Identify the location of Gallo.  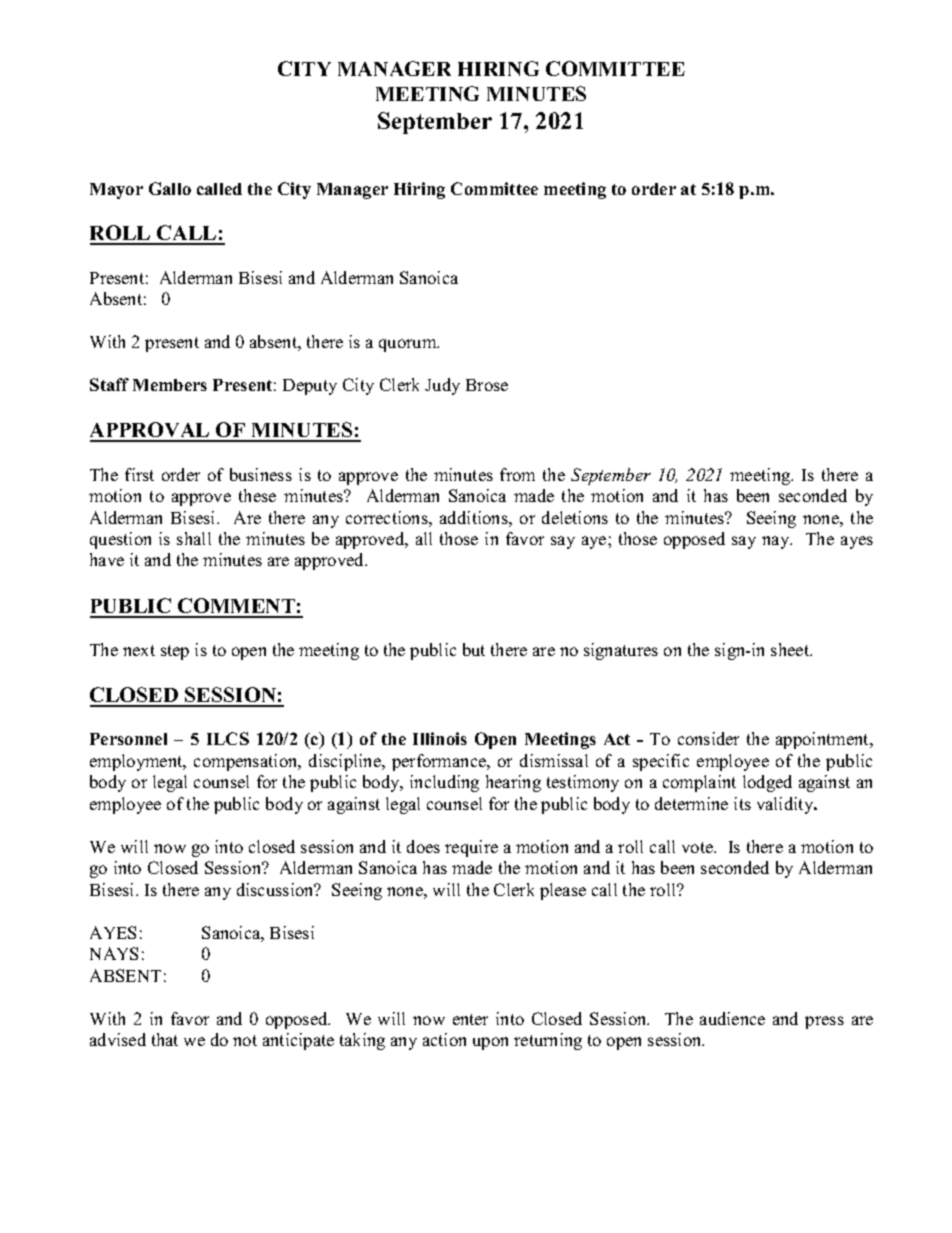
(170, 188).
